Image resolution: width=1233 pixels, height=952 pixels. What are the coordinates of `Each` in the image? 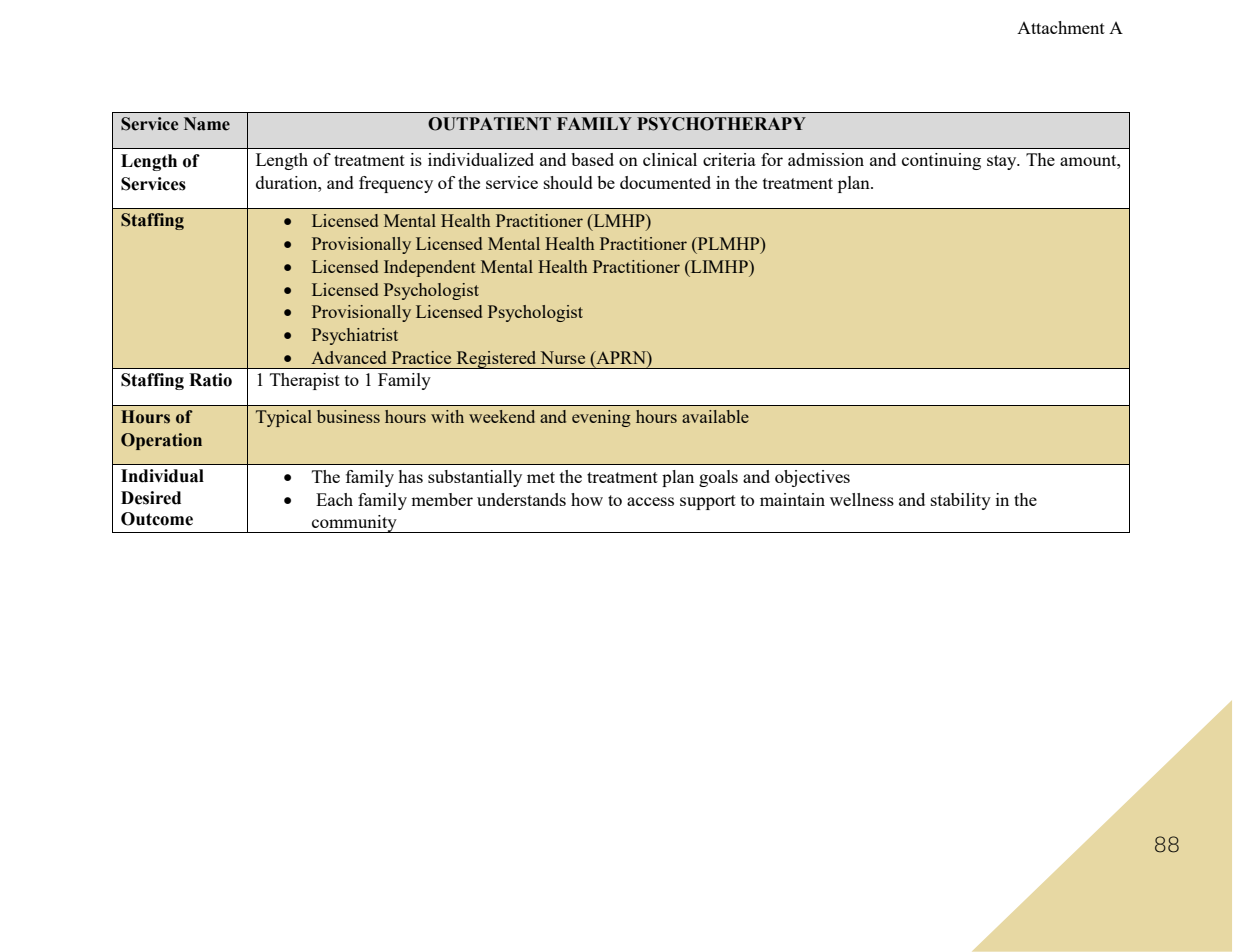 It's located at (334, 499).
